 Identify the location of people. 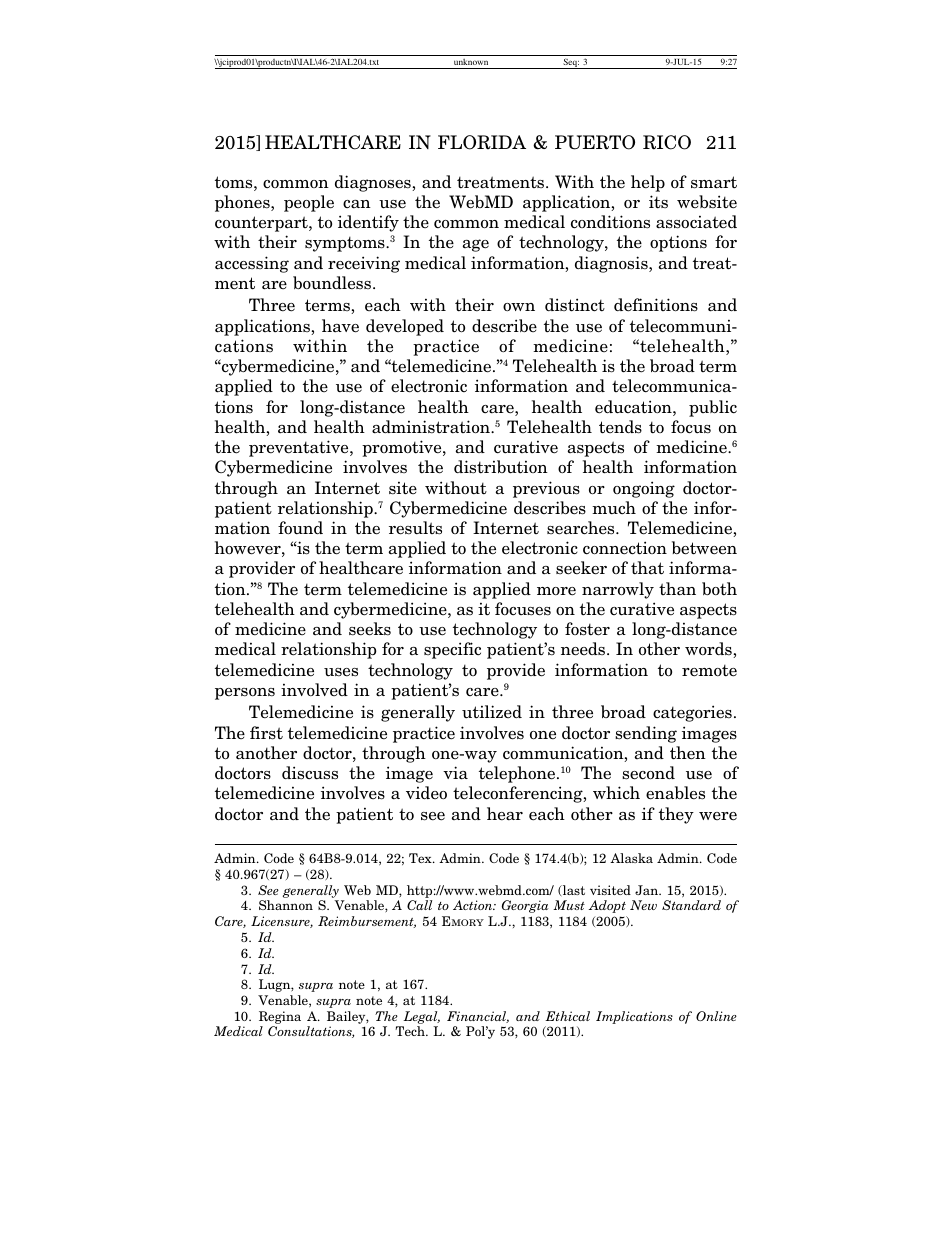
(309, 203).
